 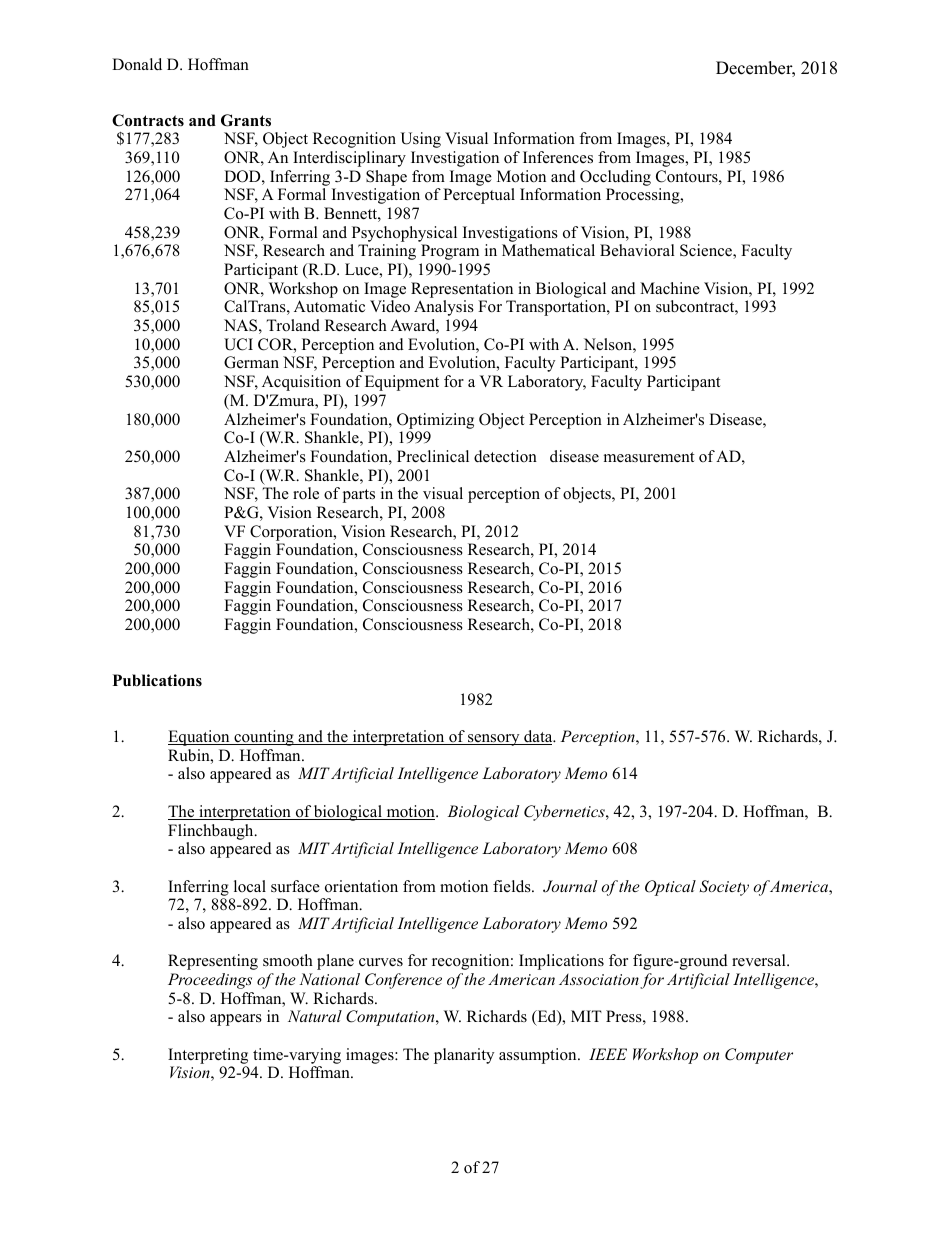 I want to click on Using, so click(x=420, y=140).
